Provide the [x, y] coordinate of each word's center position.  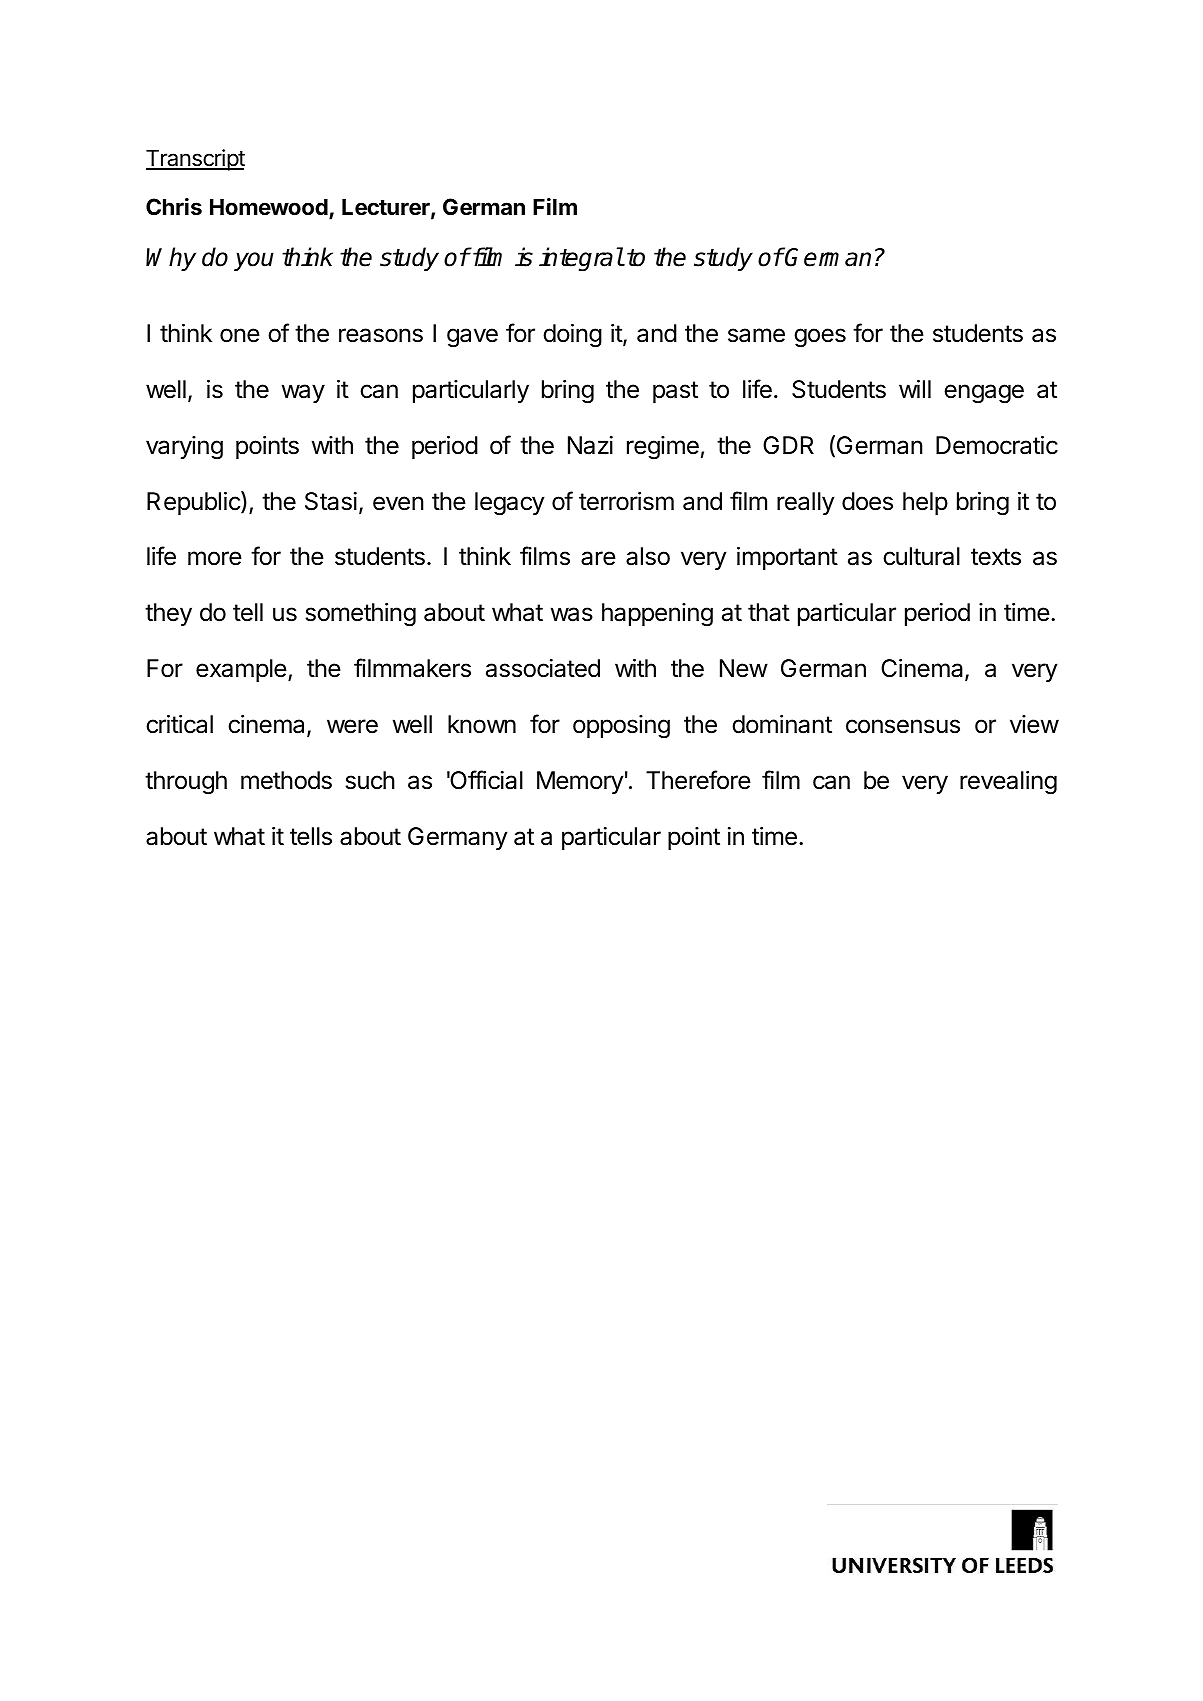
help [925, 503]
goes [820, 338]
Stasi [331, 501]
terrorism [626, 501]
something [361, 615]
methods [286, 780]
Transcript [195, 160]
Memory [580, 782]
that [769, 612]
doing [572, 336]
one [240, 335]
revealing [1008, 783]
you [254, 261]
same [756, 335]
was [572, 614]
